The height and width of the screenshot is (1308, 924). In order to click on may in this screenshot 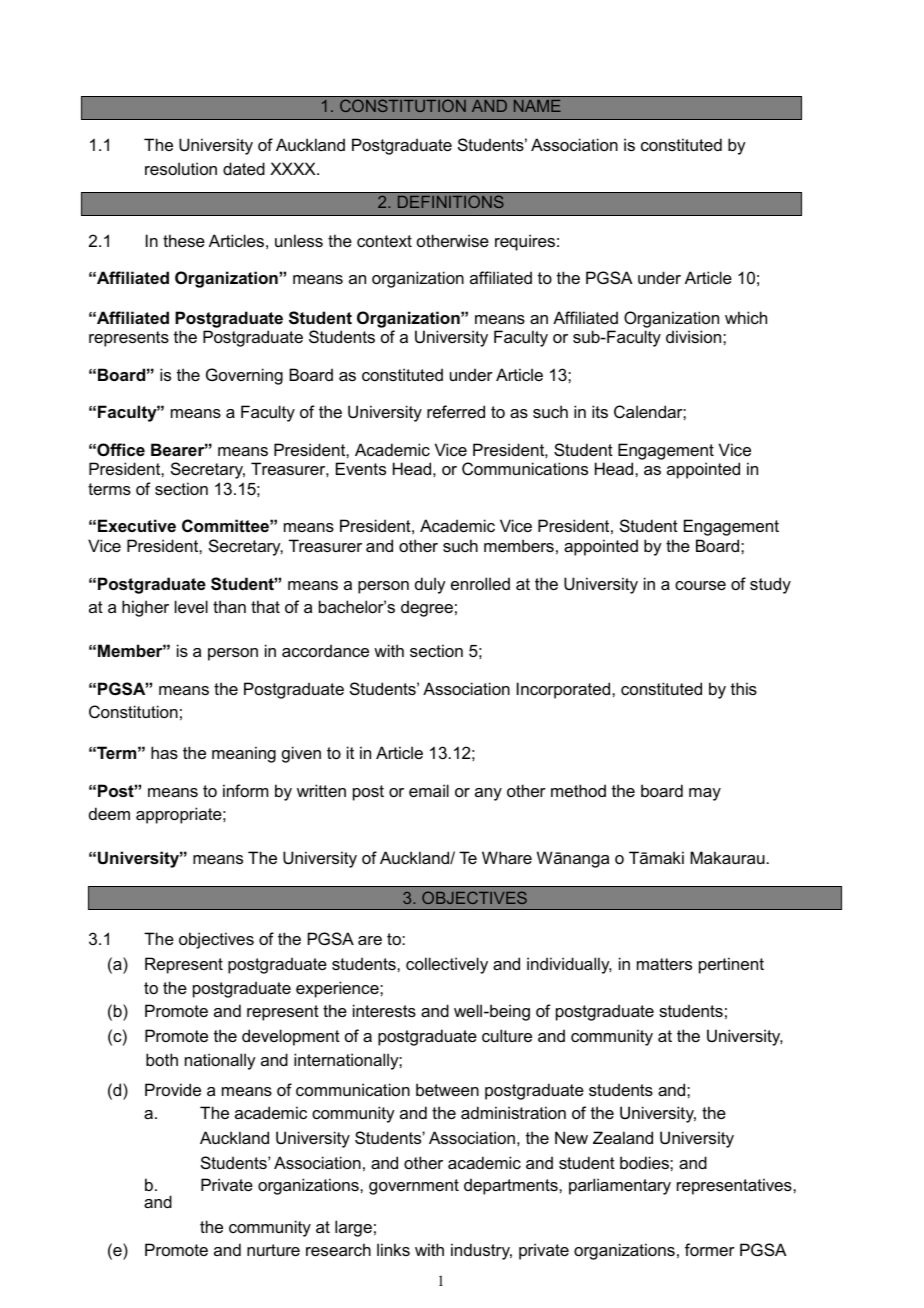, I will do `click(705, 794)`.
